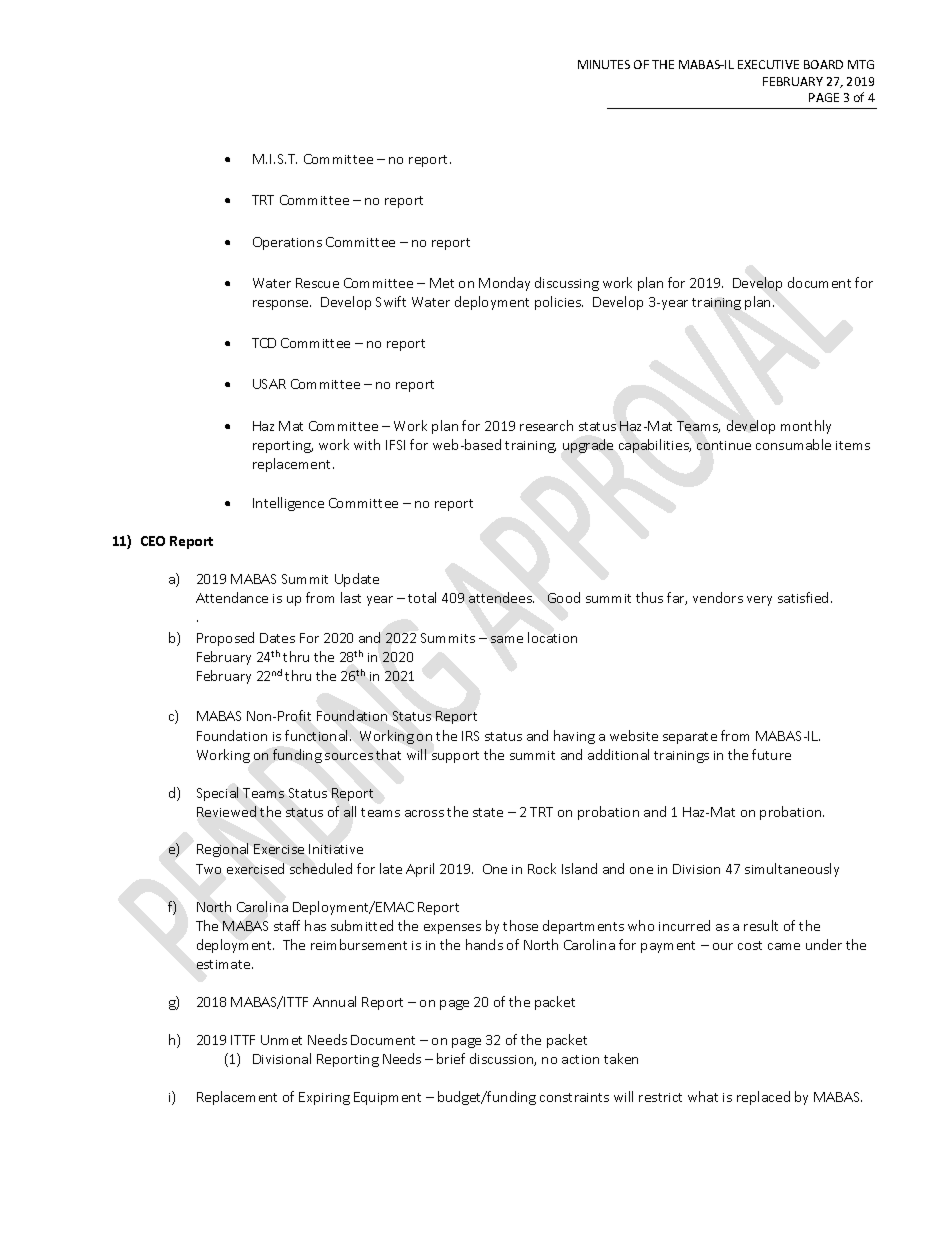  I want to click on EXECUTIVE, so click(768, 64).
